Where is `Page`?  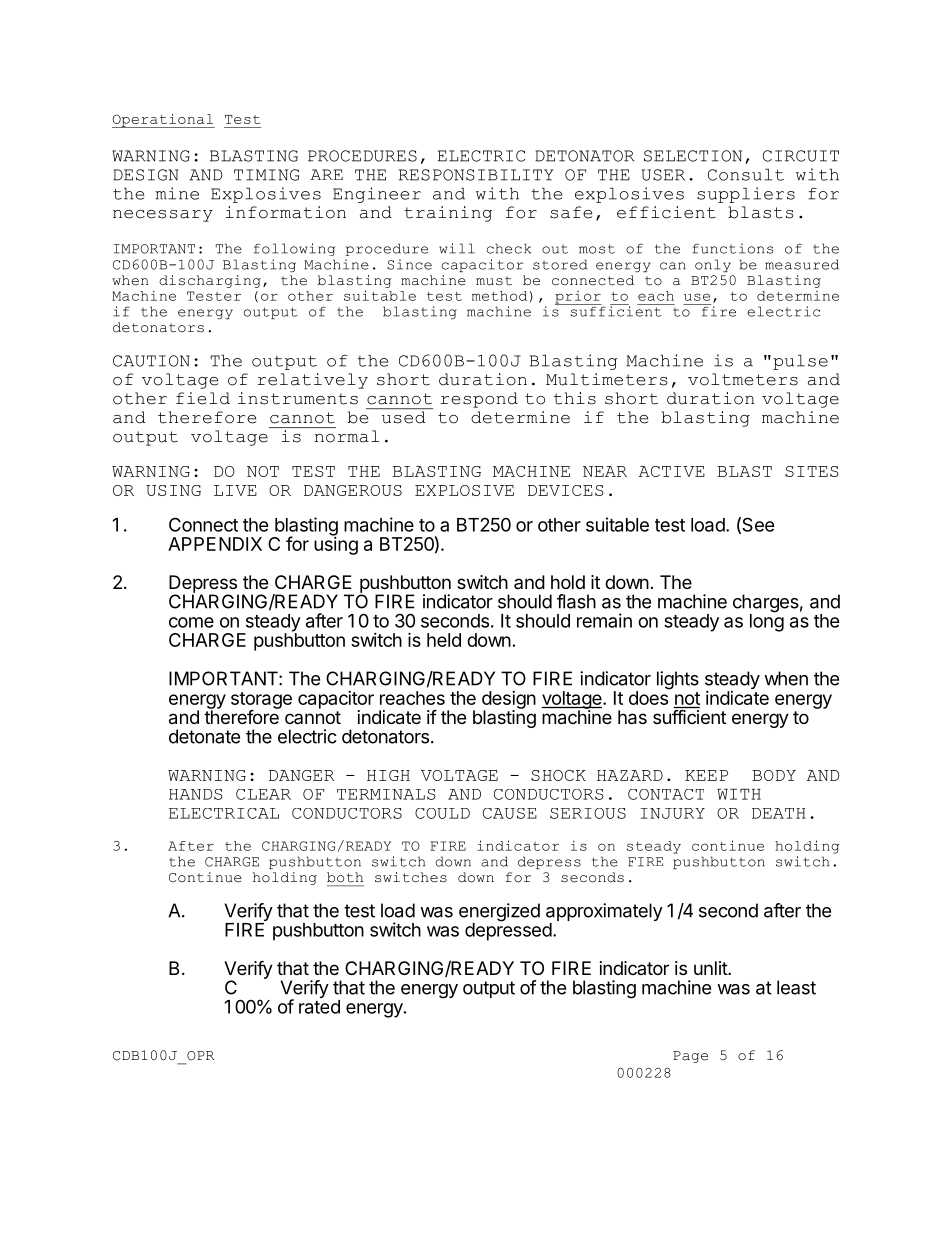 Page is located at coordinates (690, 1057).
